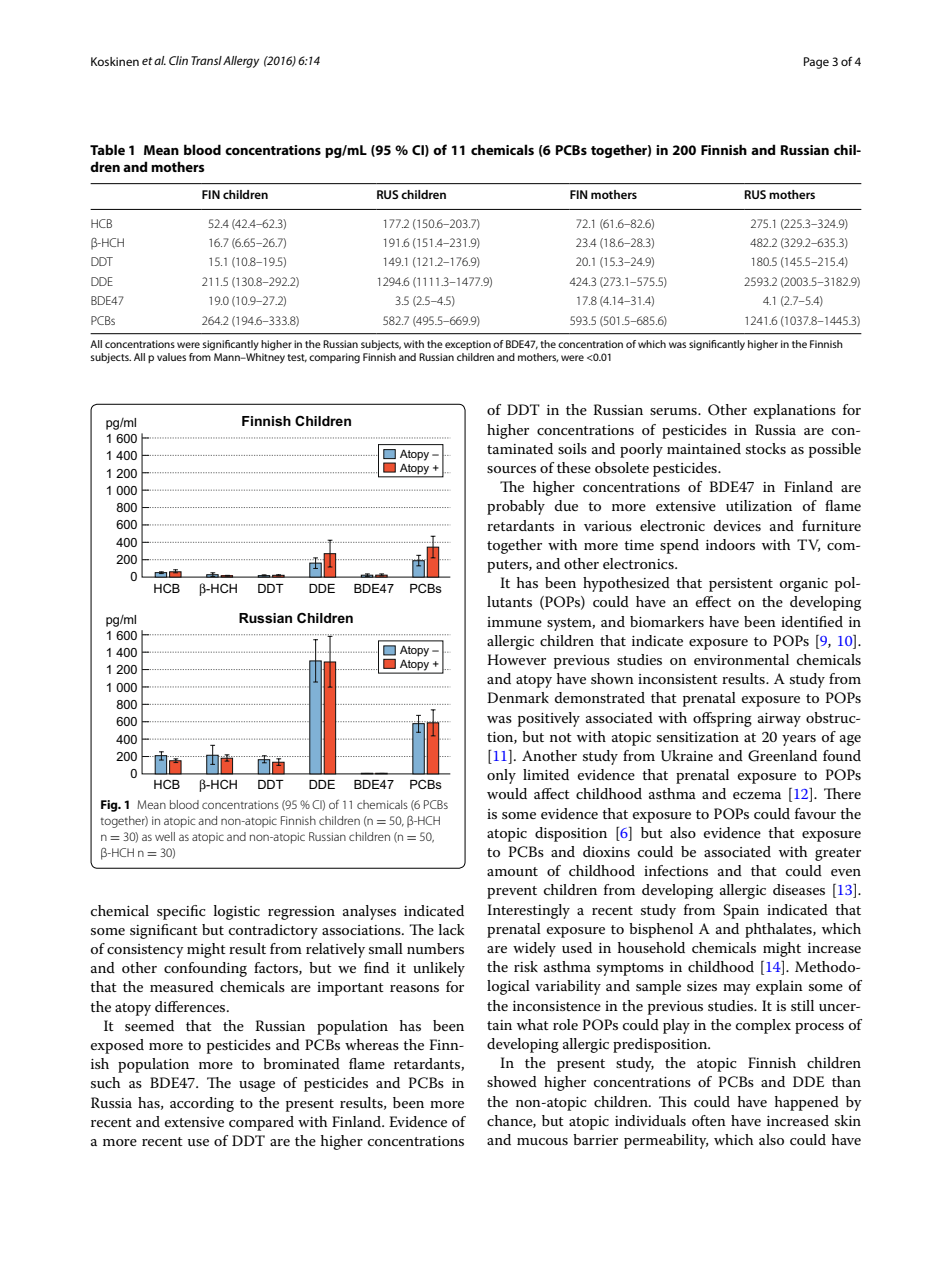 Image resolution: width=952 pixels, height=1270 pixels. Describe the element at coordinates (206, 60) in the screenshot. I see `Transl` at that location.
